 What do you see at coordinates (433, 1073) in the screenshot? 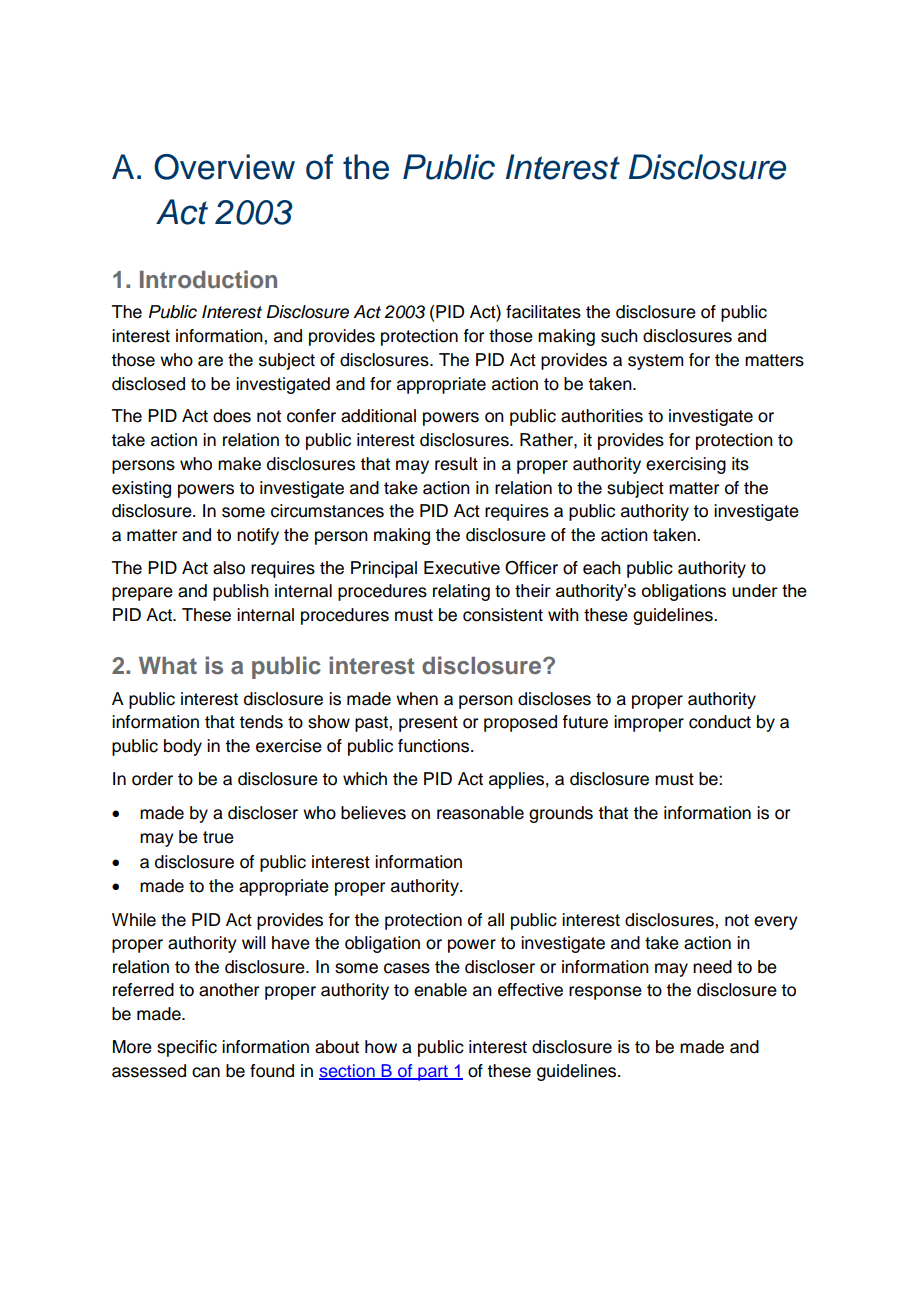
I see `part` at bounding box center [433, 1073].
